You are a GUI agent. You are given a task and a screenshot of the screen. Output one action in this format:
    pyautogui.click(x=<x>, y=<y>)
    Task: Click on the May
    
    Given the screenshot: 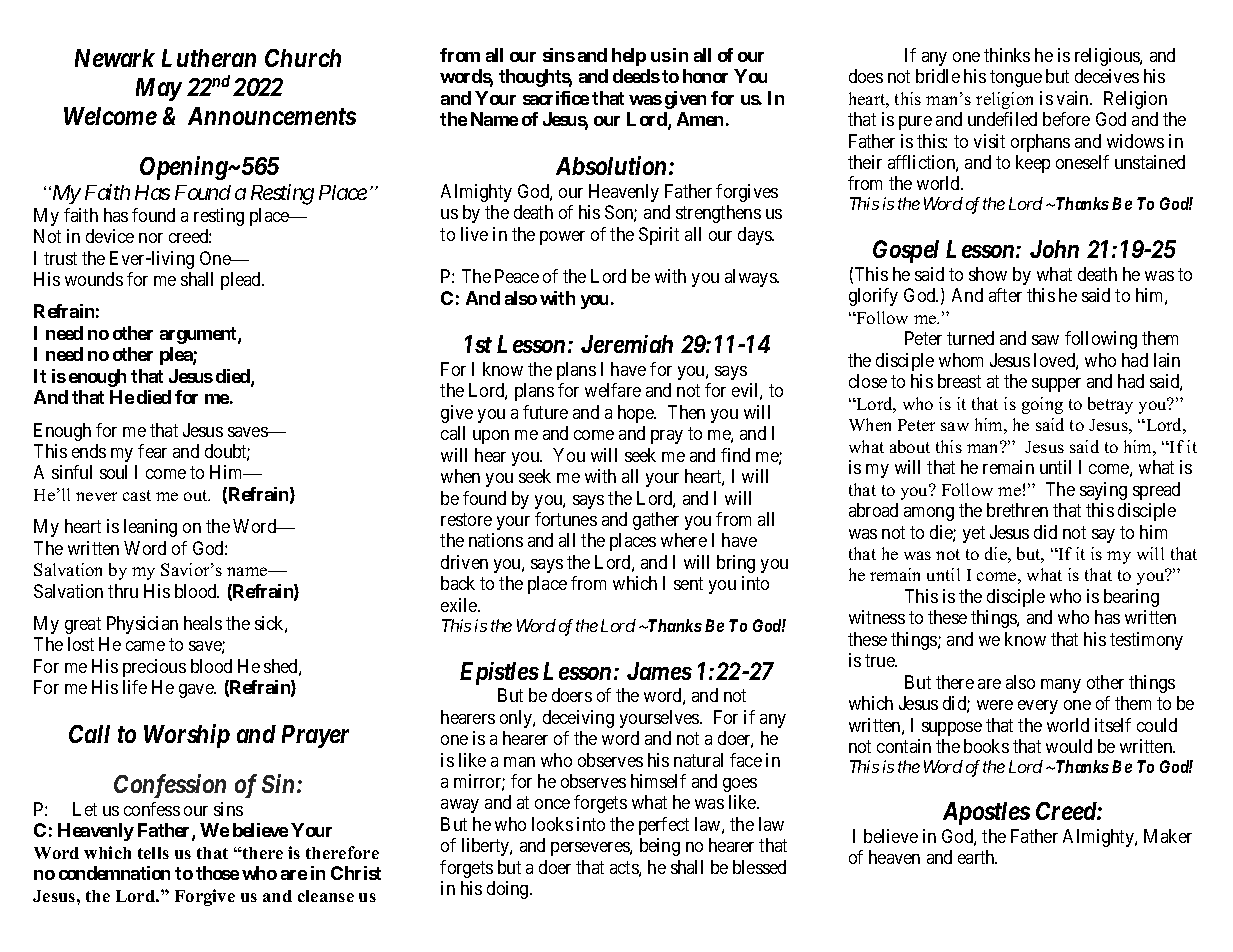 What is the action you would take?
    pyautogui.click(x=159, y=89)
